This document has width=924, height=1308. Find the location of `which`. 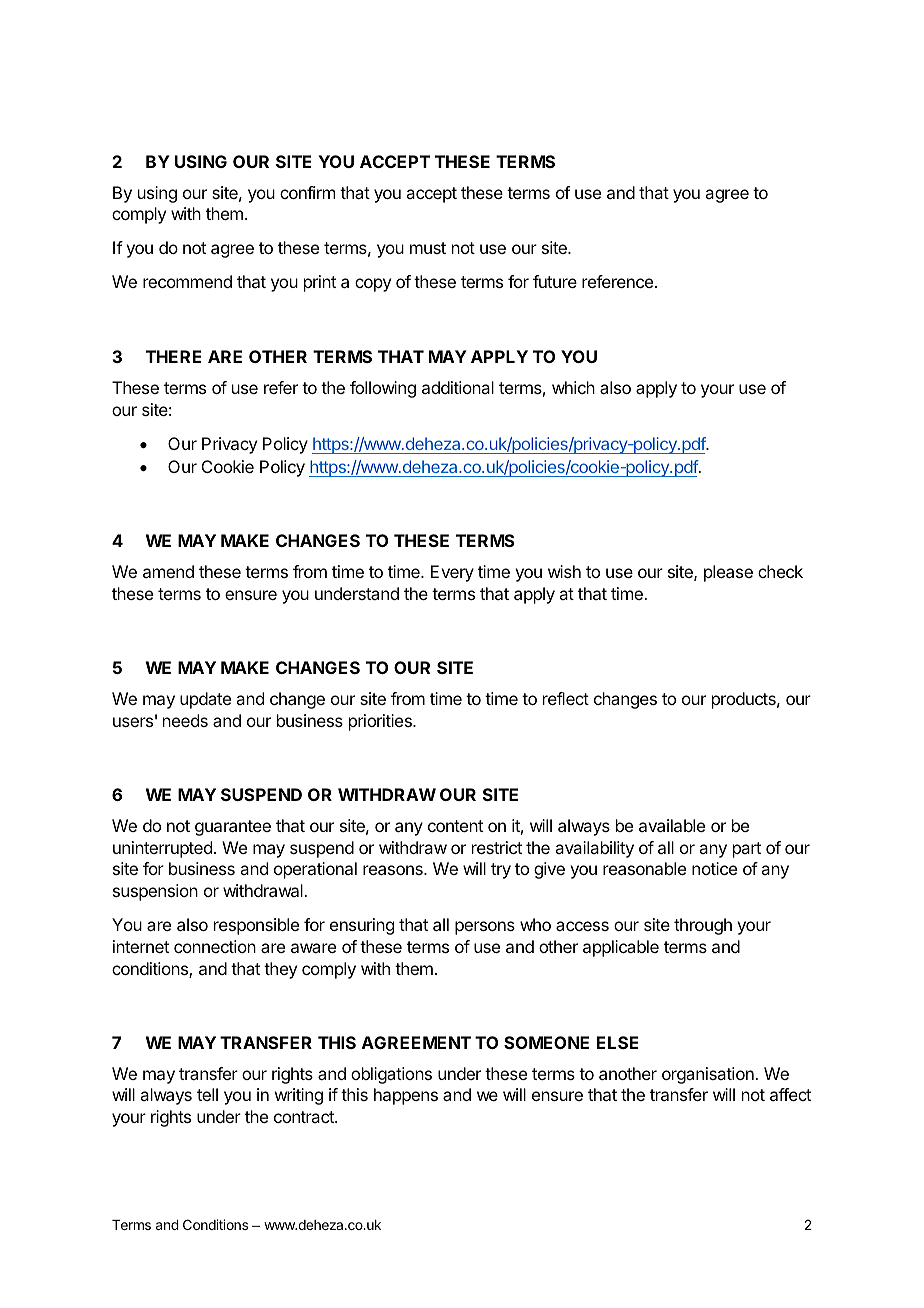

which is located at coordinates (573, 387).
